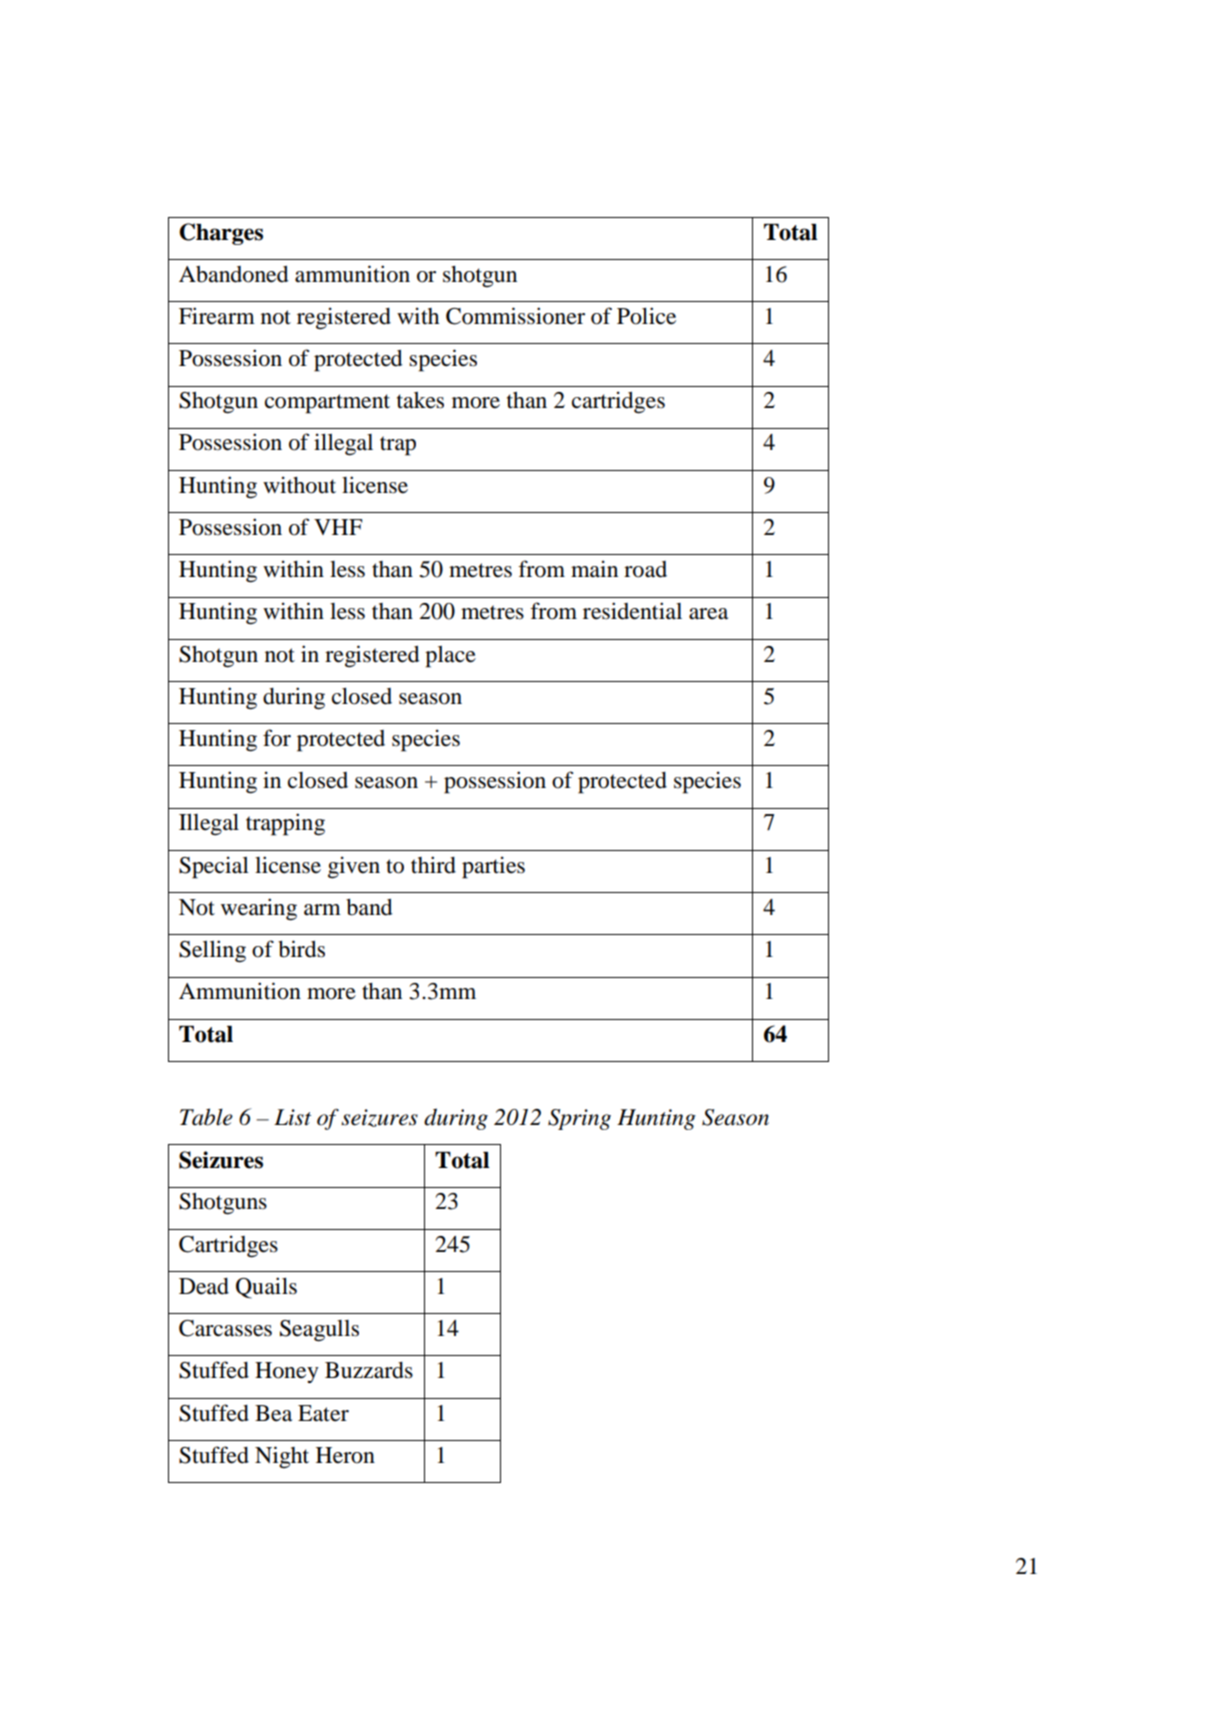 This document has width=1217, height=1723. I want to click on Charges, so click(221, 234).
